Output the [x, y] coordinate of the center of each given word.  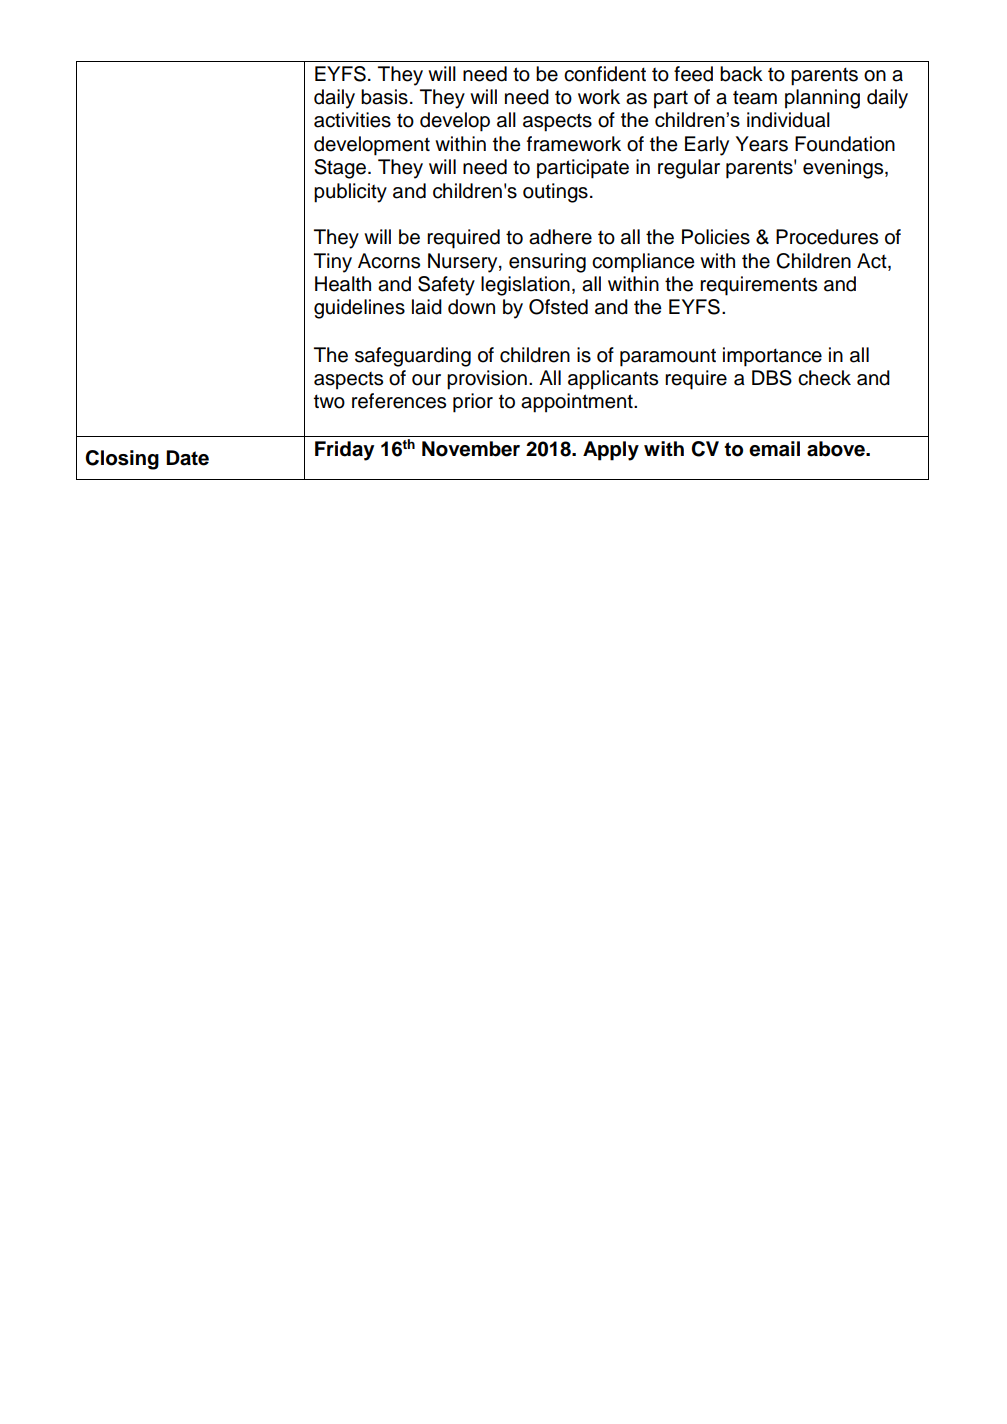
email [774, 449]
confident [605, 74]
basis [384, 97]
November [471, 449]
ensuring [547, 263]
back [741, 74]
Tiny [333, 263]
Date [187, 458]
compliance [643, 263]
